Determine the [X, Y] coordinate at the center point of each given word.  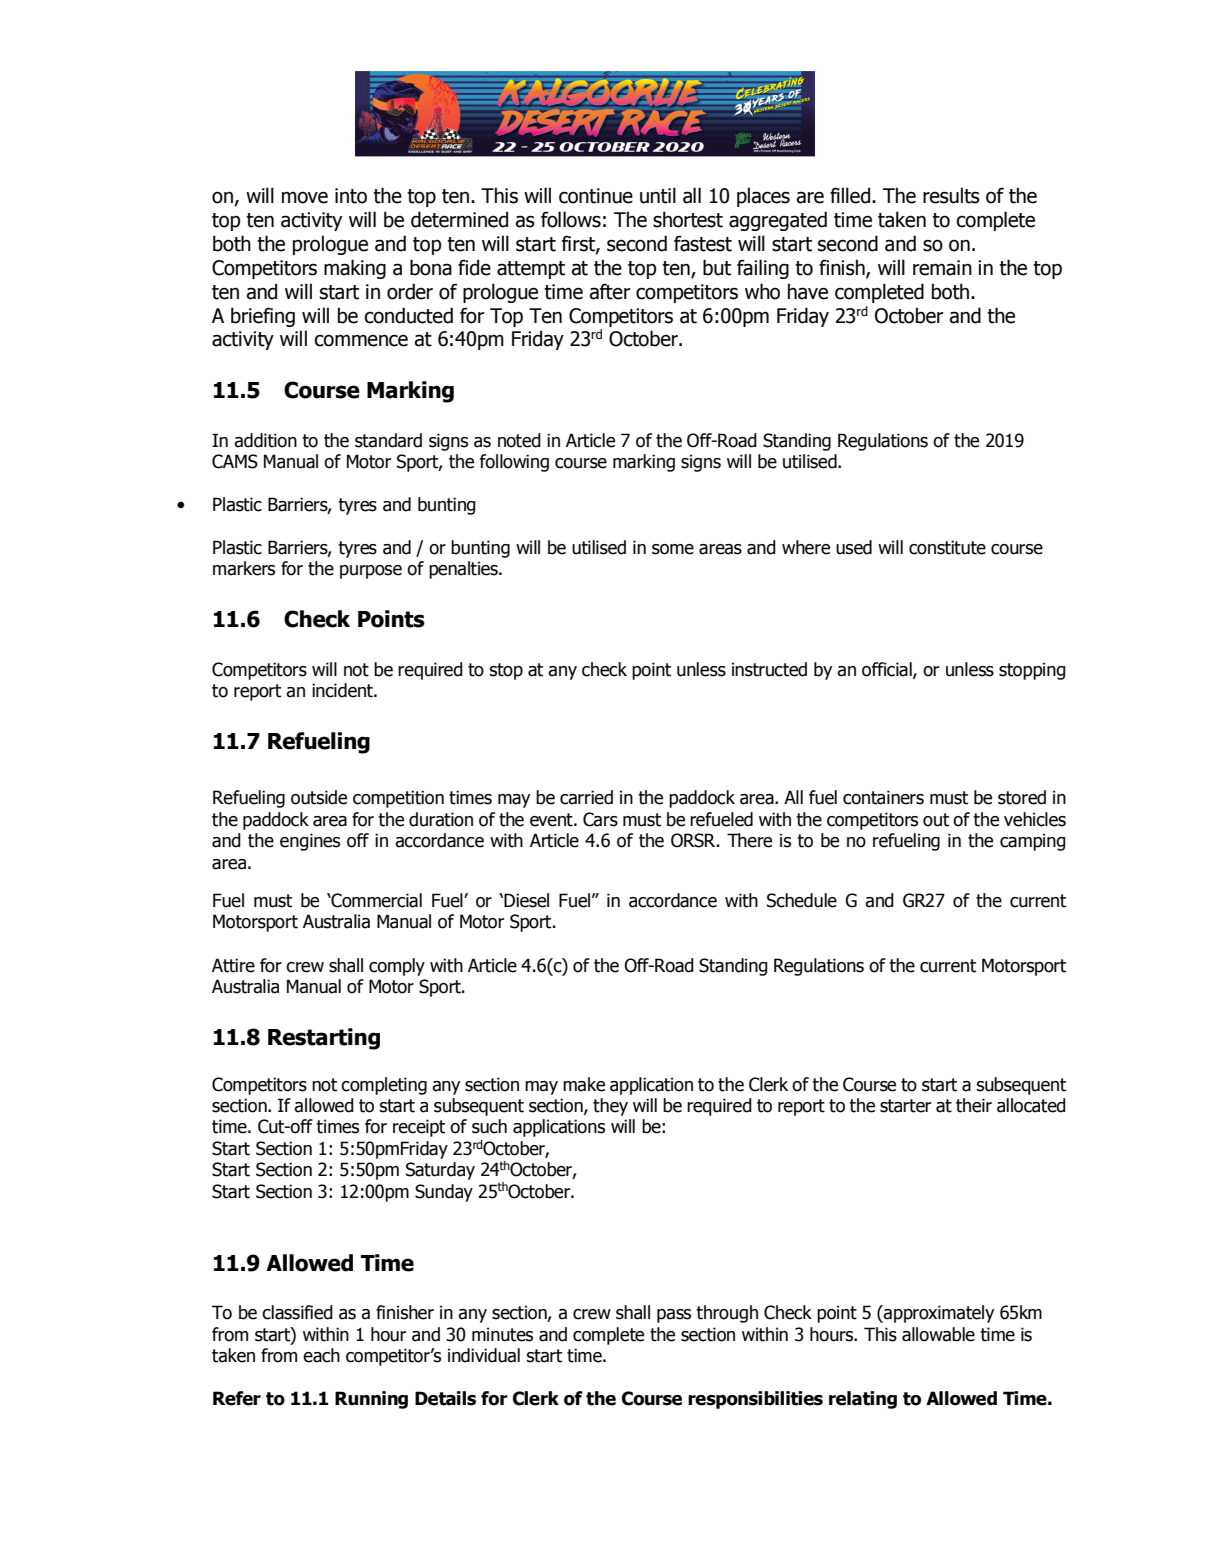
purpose [371, 572]
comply [397, 967]
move [305, 197]
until [658, 195]
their [974, 1105]
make [584, 1084]
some [673, 549]
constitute [947, 547]
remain [942, 268]
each [321, 1355]
